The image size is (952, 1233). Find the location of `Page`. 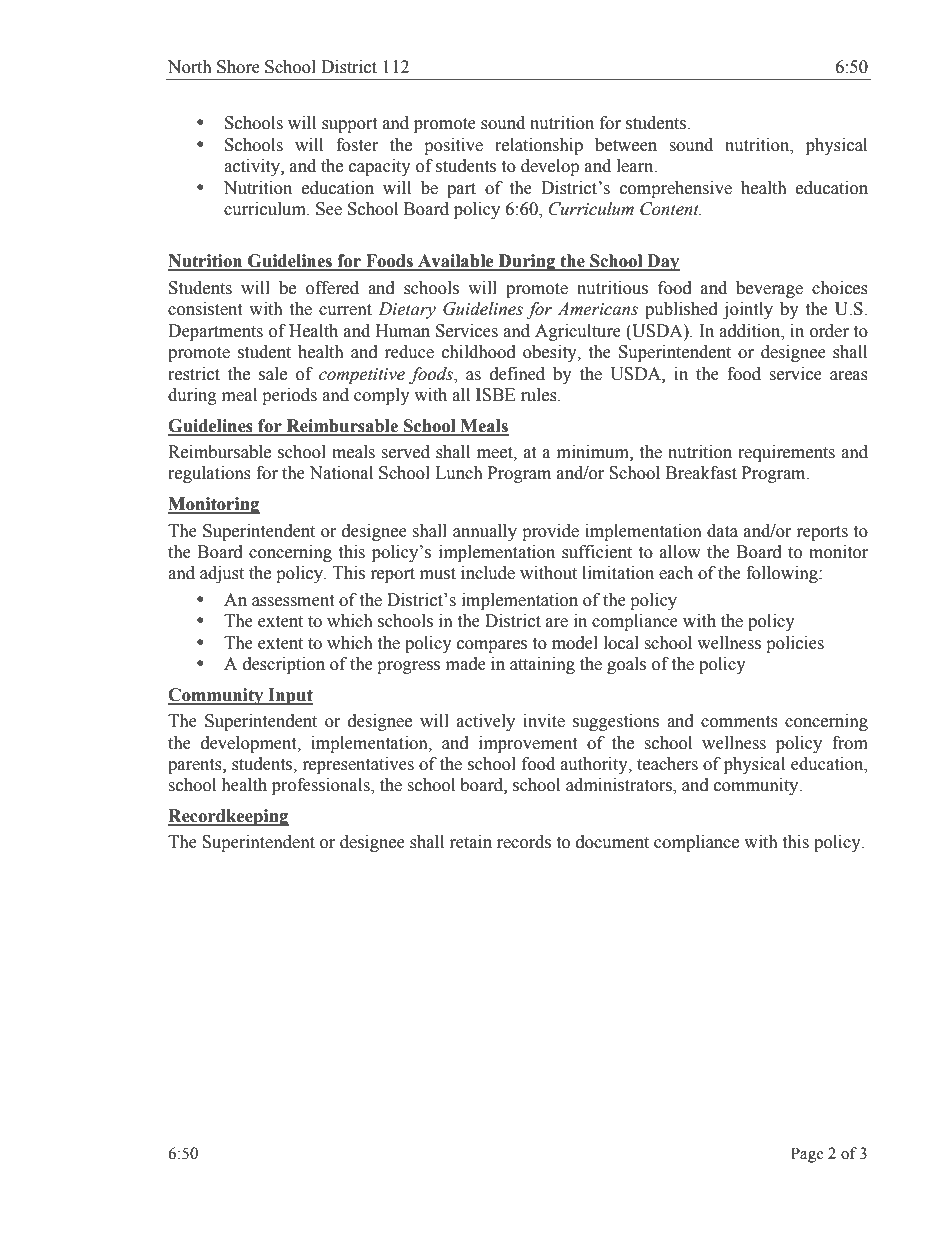

Page is located at coordinates (807, 1155).
